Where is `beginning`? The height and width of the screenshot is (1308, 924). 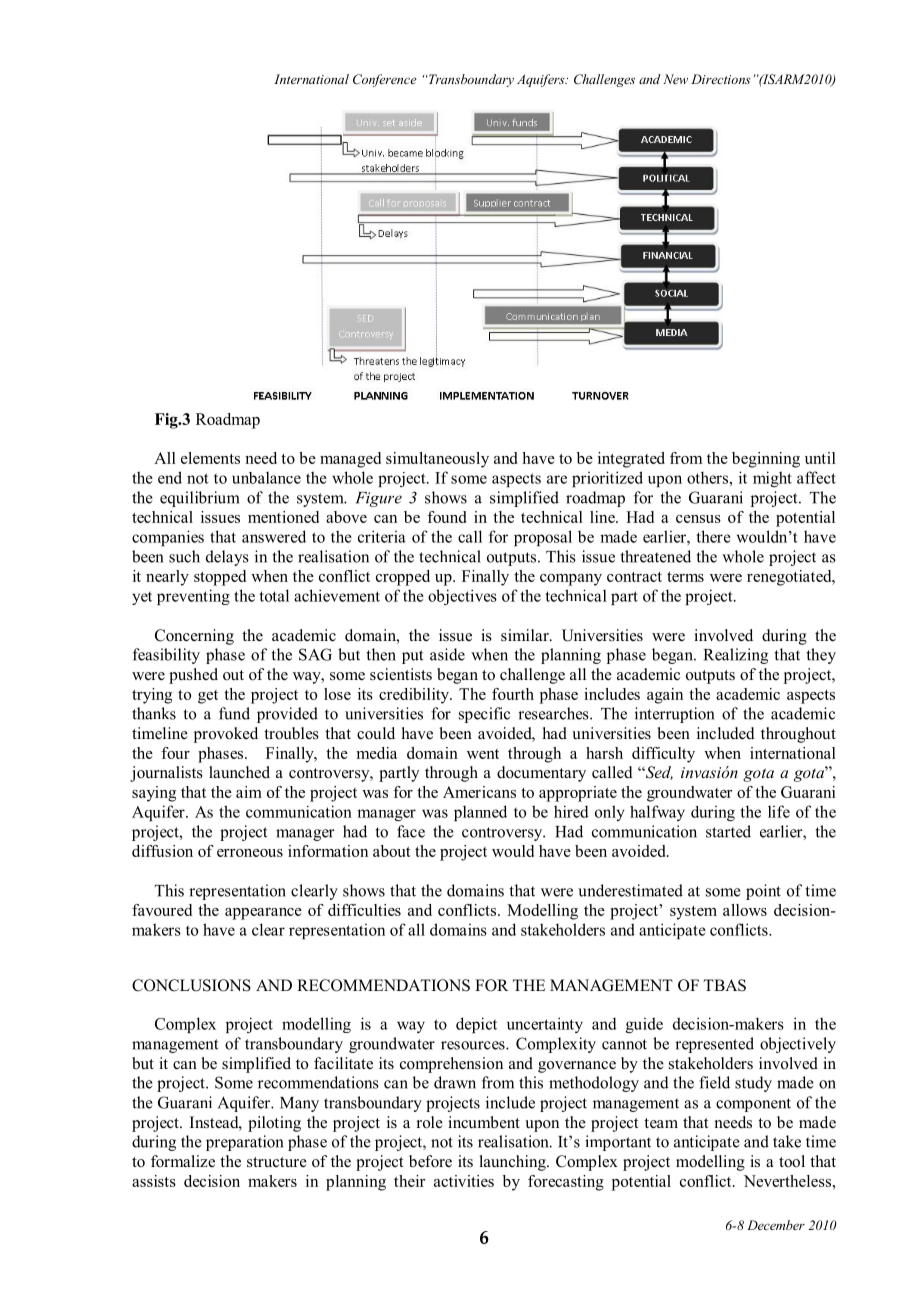 beginning is located at coordinates (766, 460).
